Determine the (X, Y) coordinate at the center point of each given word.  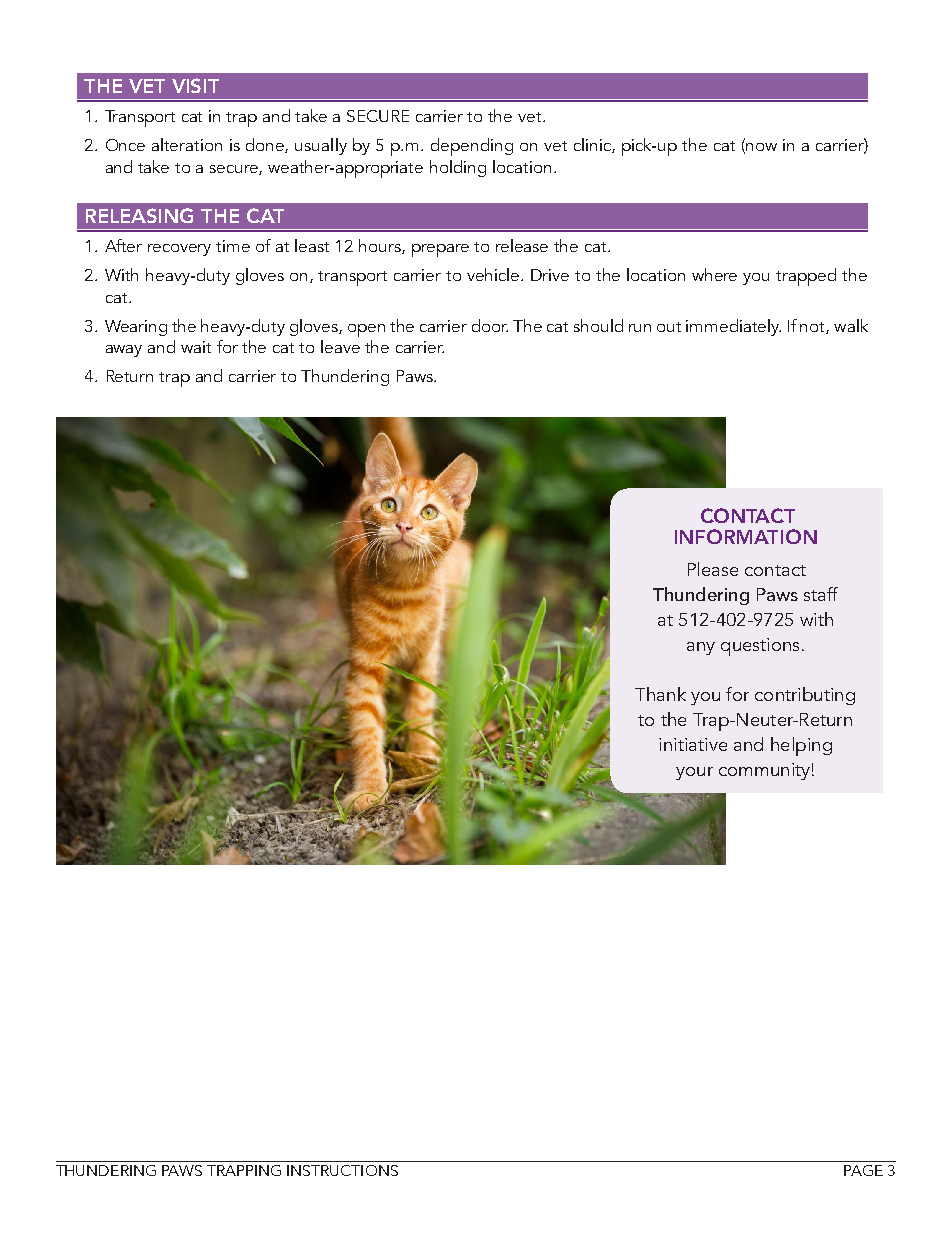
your (694, 773)
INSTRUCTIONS (342, 1170)
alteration (187, 144)
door (490, 325)
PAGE (863, 1170)
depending (472, 147)
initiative (693, 744)
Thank (660, 694)
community (764, 771)
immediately (733, 327)
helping (801, 746)
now (760, 148)
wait (196, 347)
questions (760, 647)
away (124, 351)
